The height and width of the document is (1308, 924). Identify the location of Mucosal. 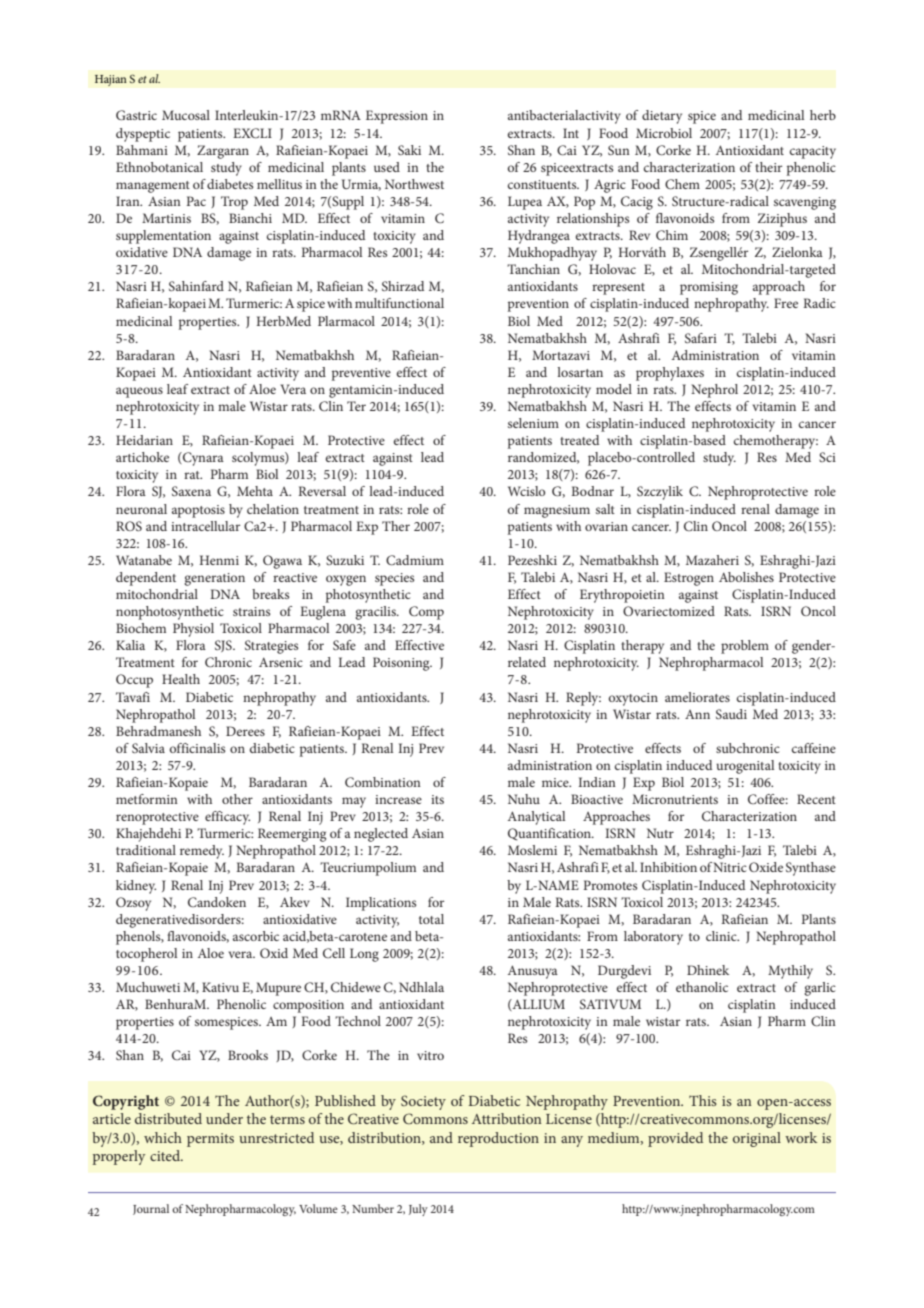
(186, 115).
